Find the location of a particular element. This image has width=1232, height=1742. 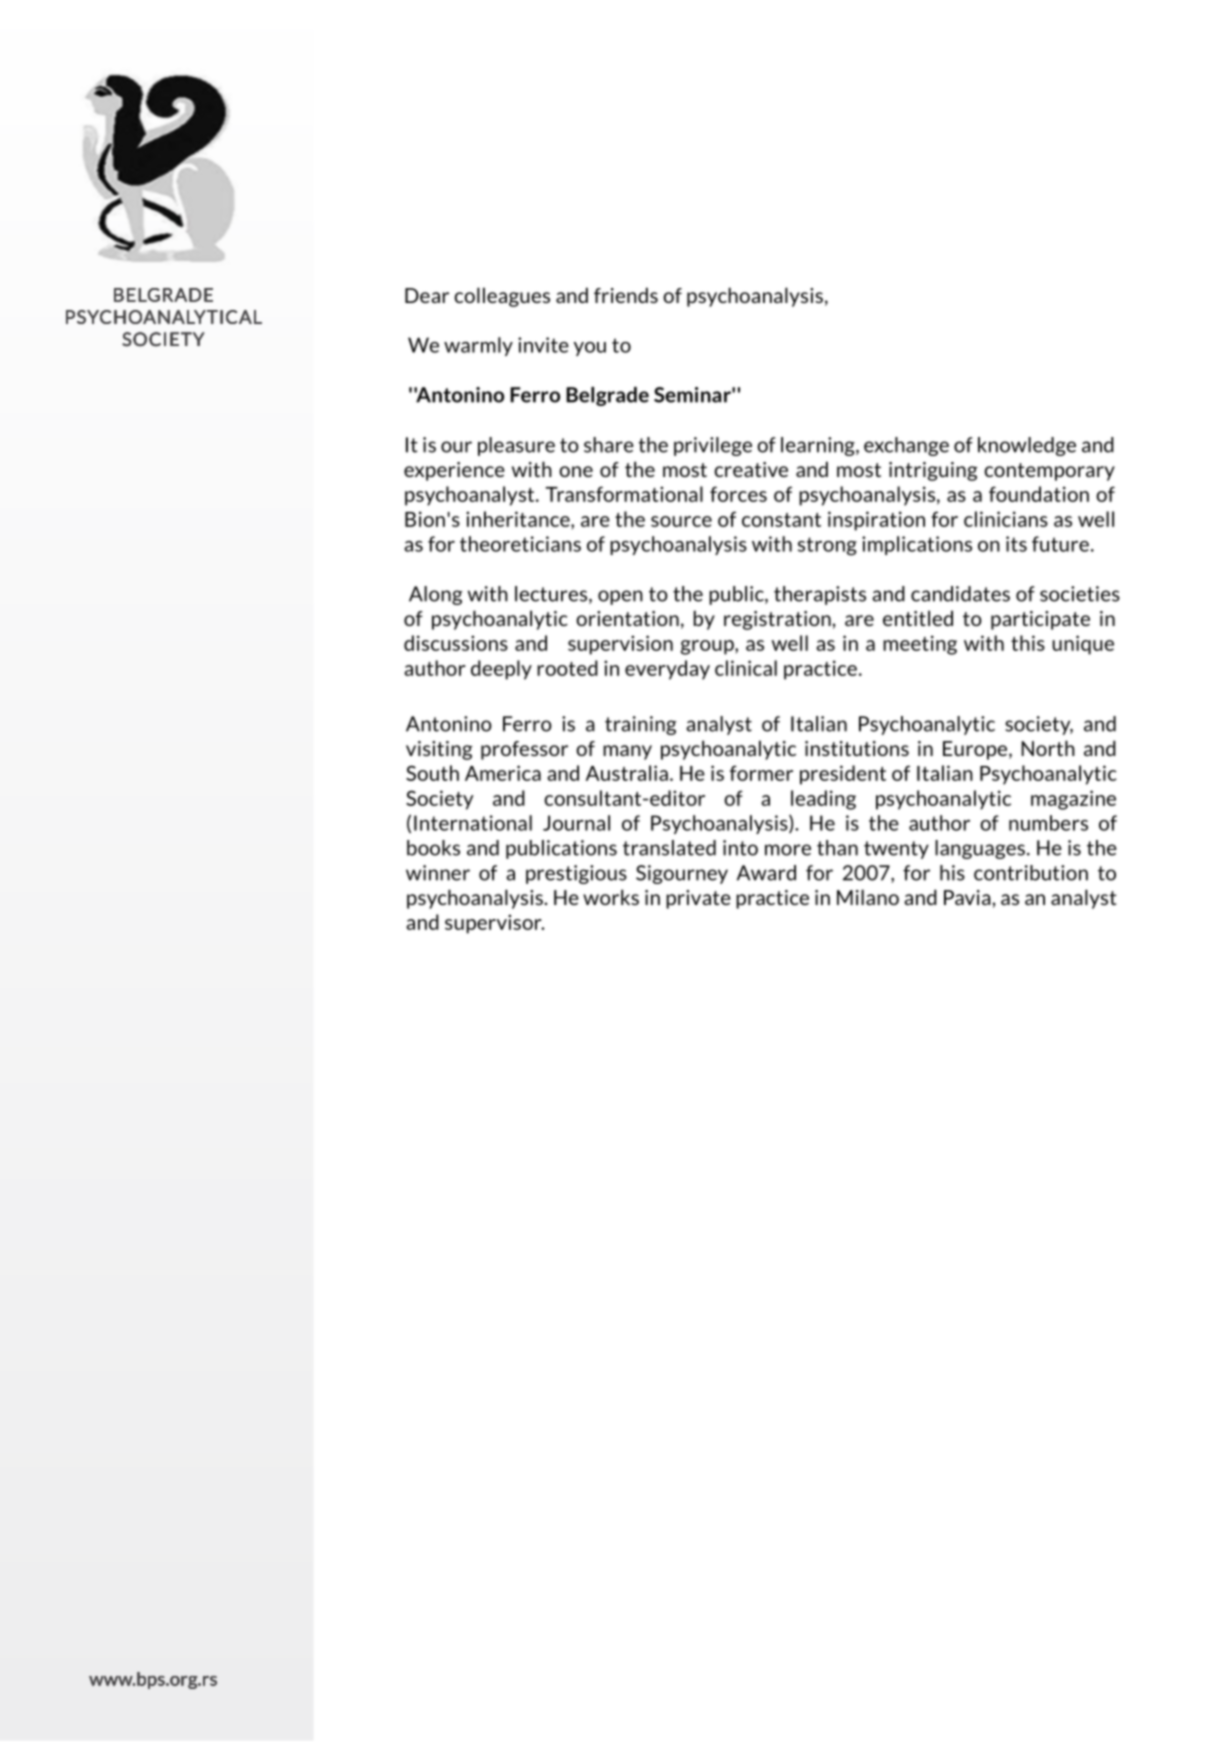

North is located at coordinates (1048, 748).
